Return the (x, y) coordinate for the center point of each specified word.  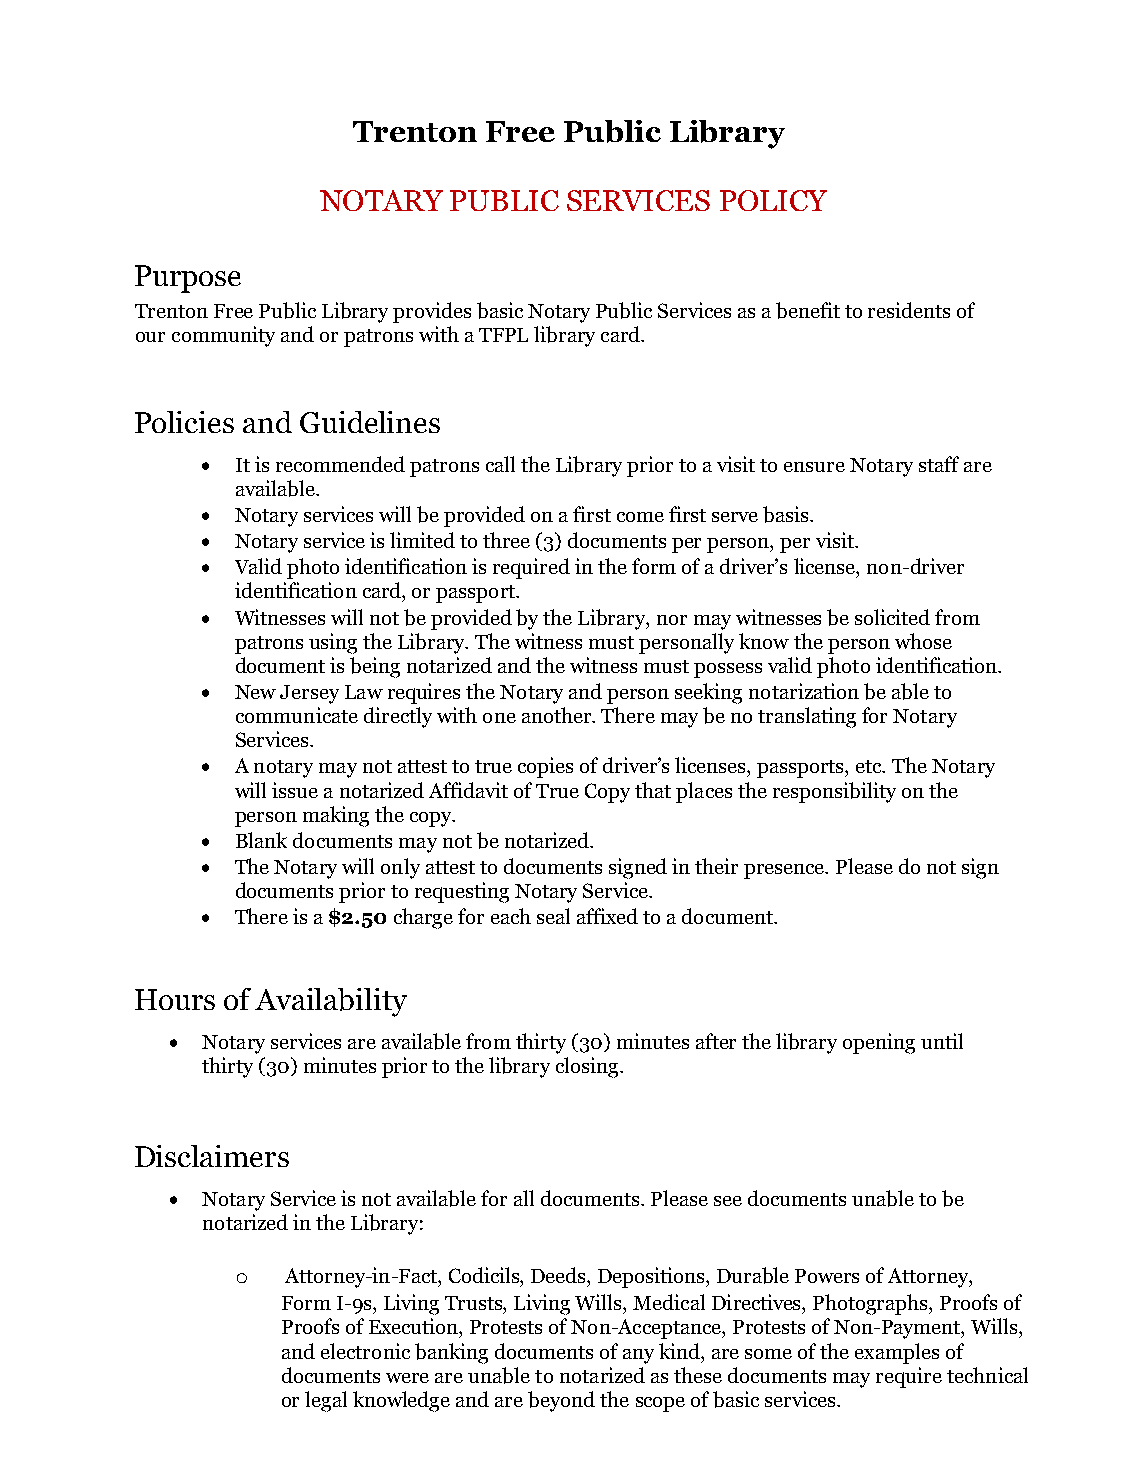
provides (432, 312)
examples (897, 1353)
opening (879, 1043)
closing (588, 1067)
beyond (561, 1401)
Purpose (188, 279)
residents (909, 310)
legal (326, 1401)
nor (672, 620)
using (333, 643)
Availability (331, 1002)
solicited (892, 617)
